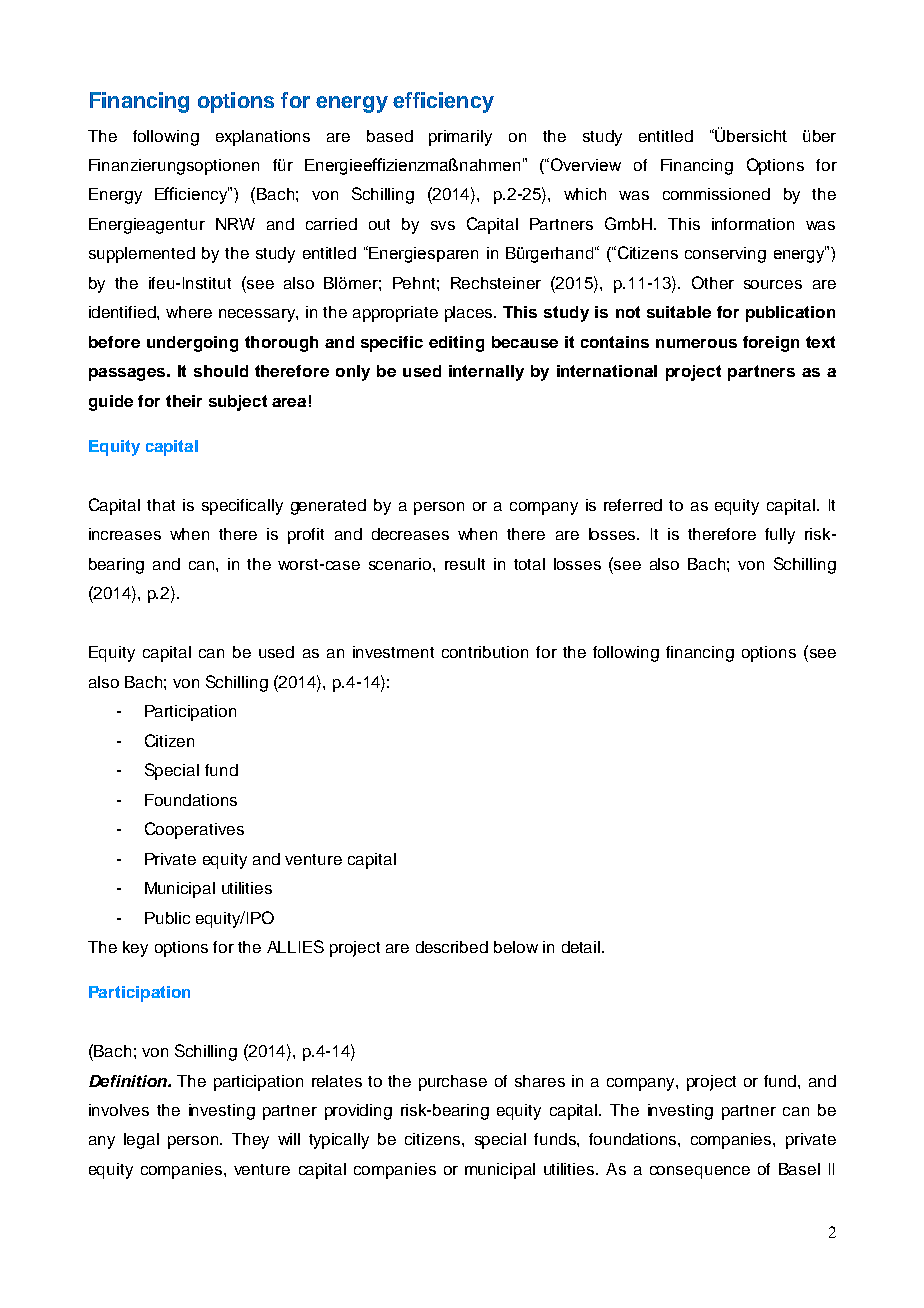  Describe the element at coordinates (716, 194) in the document. I see `commissioned` at that location.
